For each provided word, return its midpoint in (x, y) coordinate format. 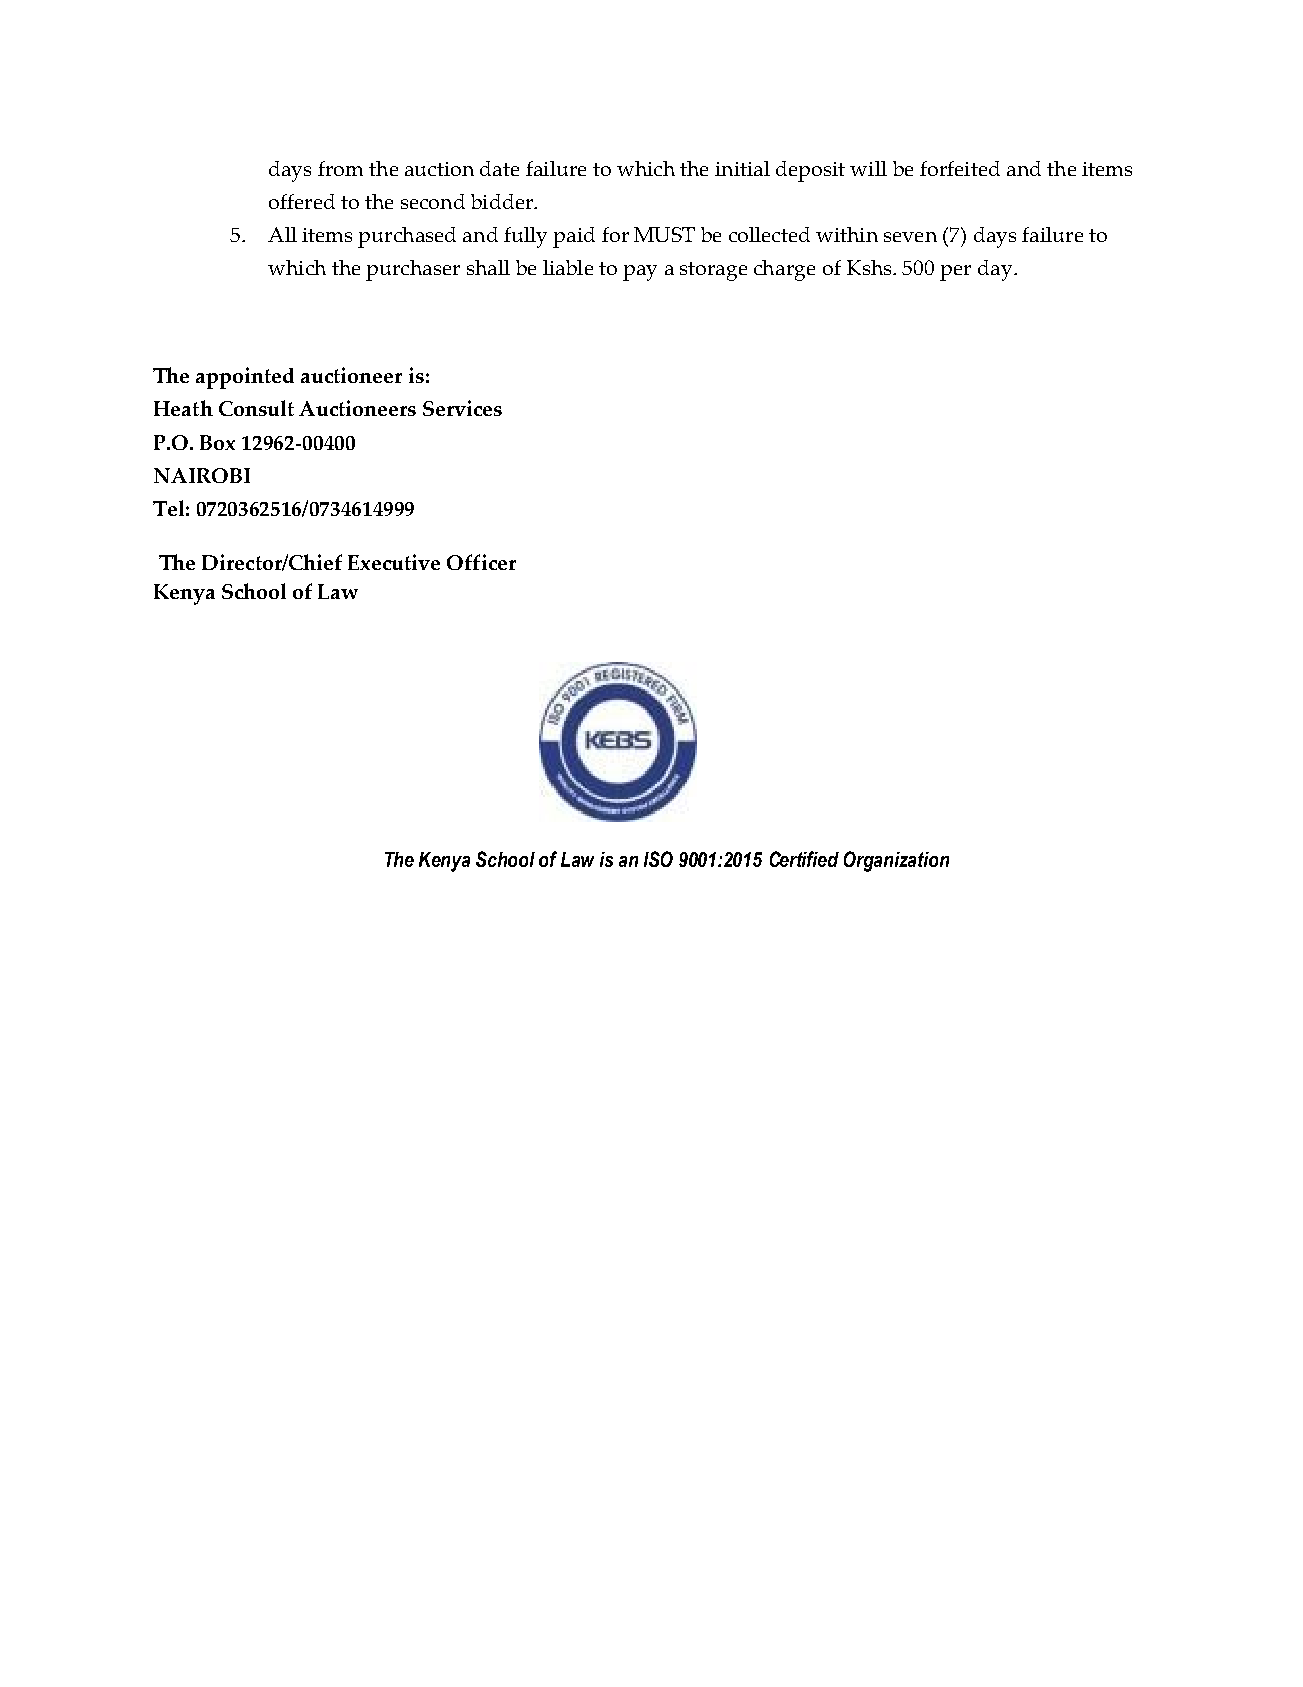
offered (302, 201)
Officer (481, 562)
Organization (896, 861)
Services (462, 408)
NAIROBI (202, 475)
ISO (658, 859)
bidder (503, 201)
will (868, 168)
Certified (804, 859)
